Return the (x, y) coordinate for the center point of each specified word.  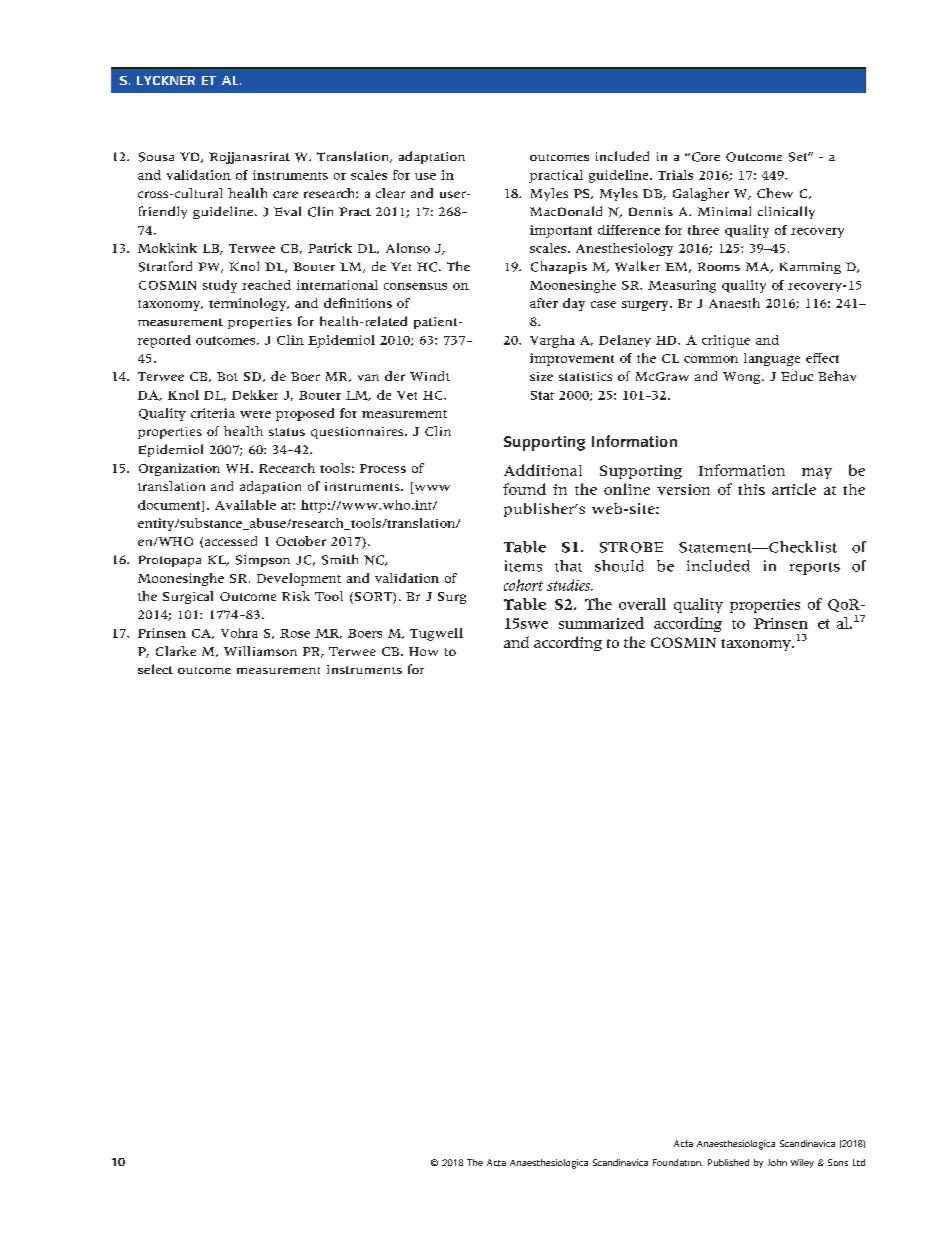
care (285, 194)
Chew (775, 193)
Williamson (260, 651)
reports (815, 568)
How (423, 651)
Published (728, 1162)
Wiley (802, 1163)
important (561, 231)
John (777, 1162)
